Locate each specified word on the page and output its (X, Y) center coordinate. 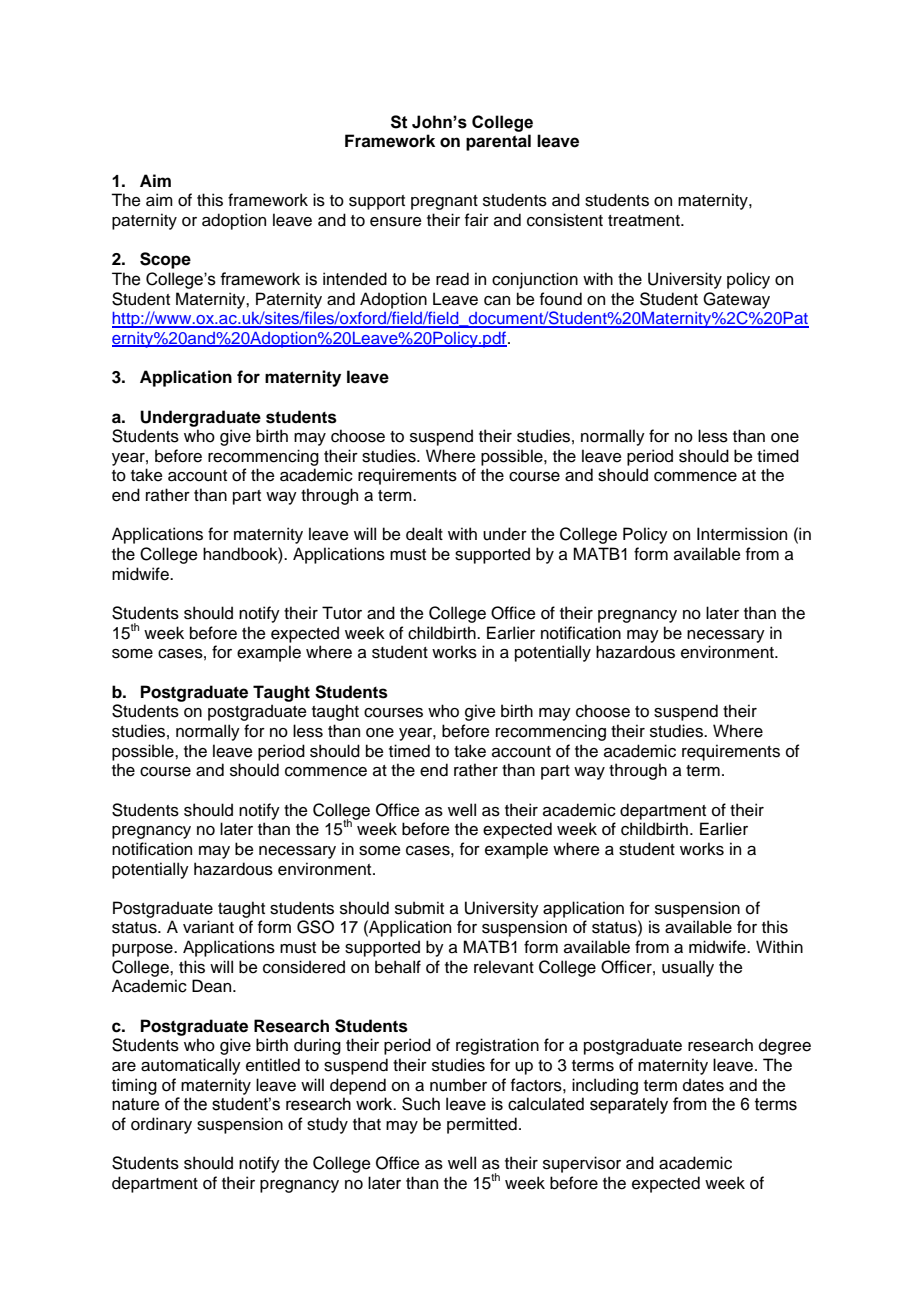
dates (703, 1085)
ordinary (161, 1125)
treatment (645, 221)
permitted (482, 1125)
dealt (424, 534)
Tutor (342, 613)
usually (688, 968)
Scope (165, 260)
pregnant (444, 202)
